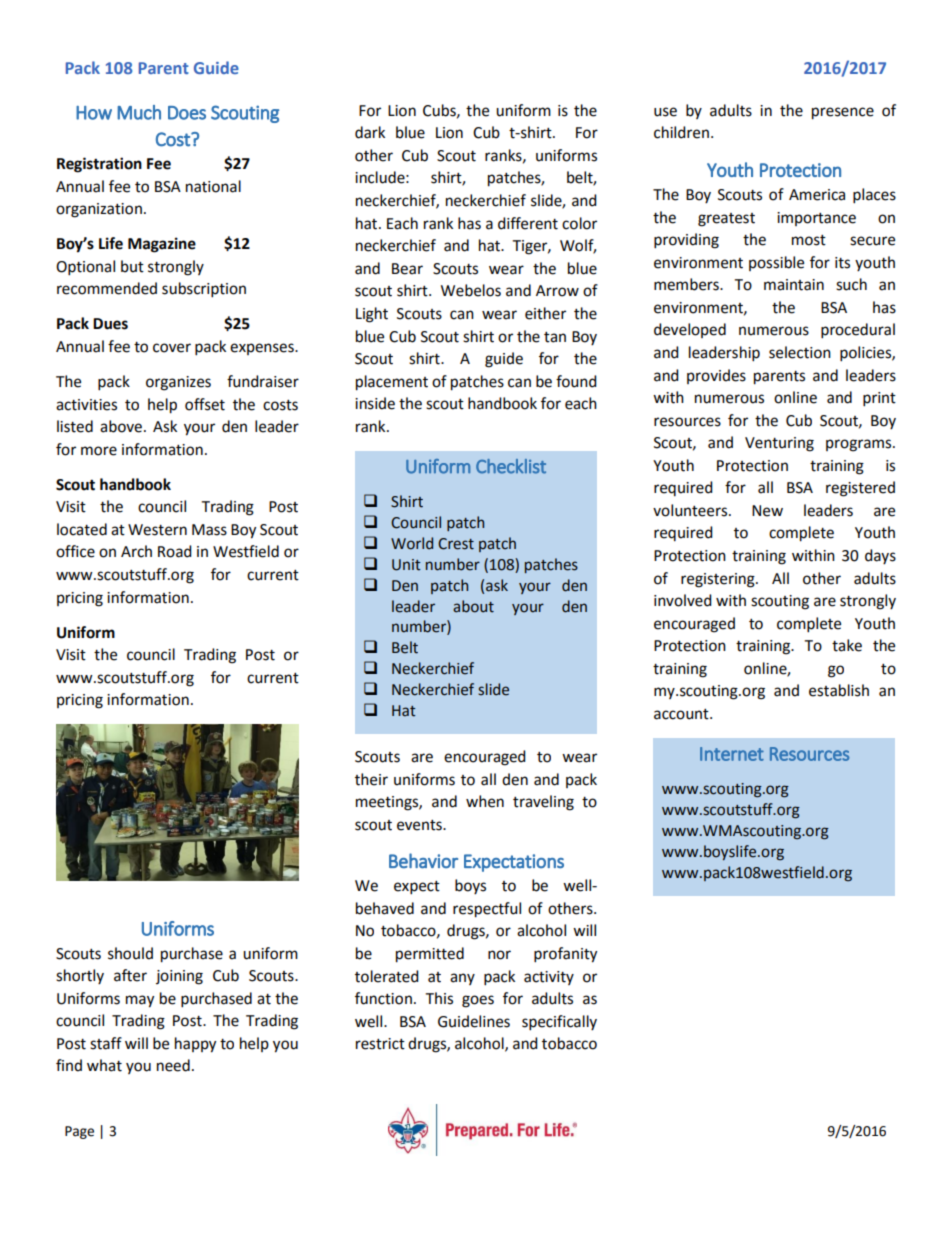 This image has width=952, height=1233. Describe the element at coordinates (380, 1044) in the image. I see `restrict` at that location.
